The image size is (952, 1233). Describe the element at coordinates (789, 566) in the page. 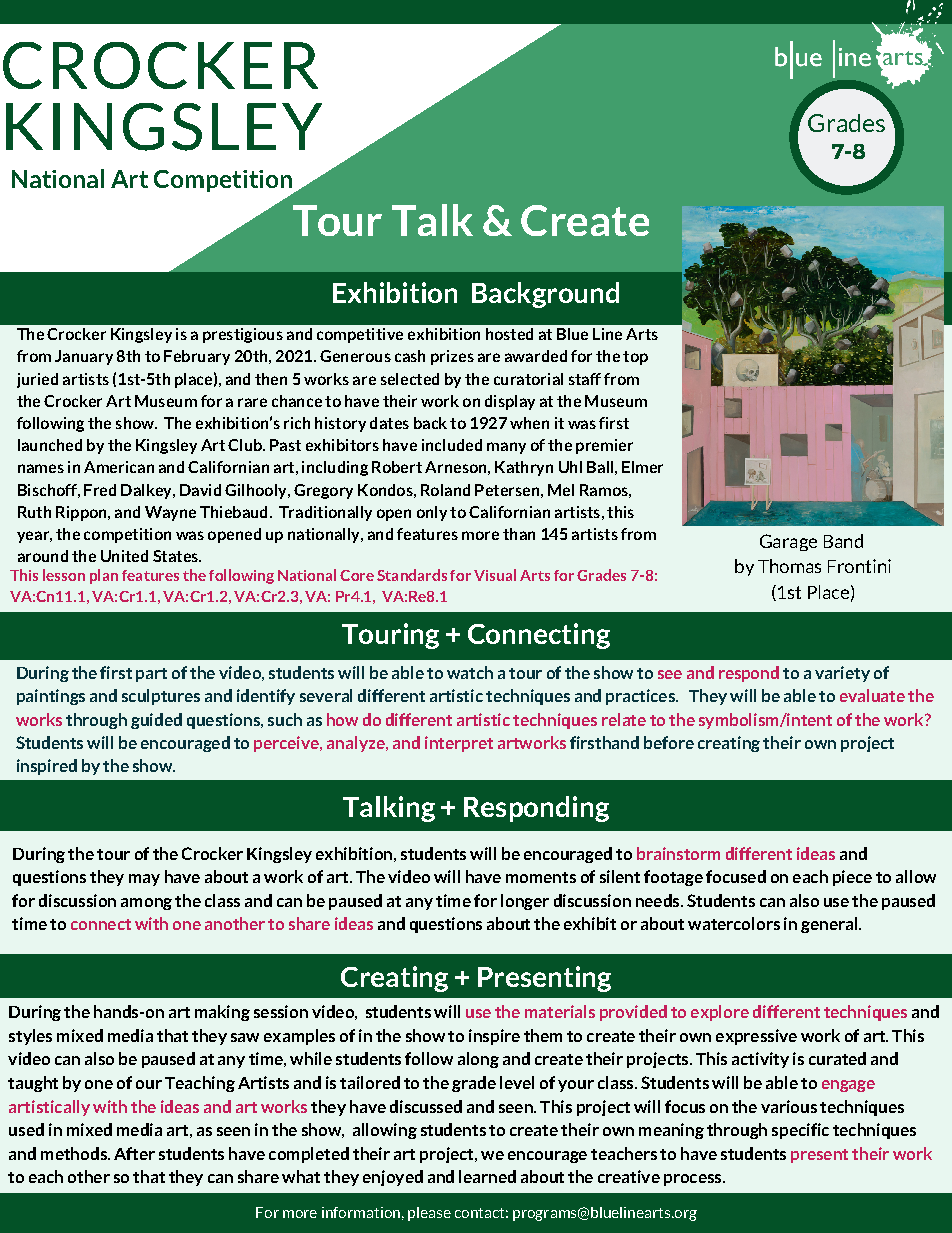

I see `Thomas` at that location.
